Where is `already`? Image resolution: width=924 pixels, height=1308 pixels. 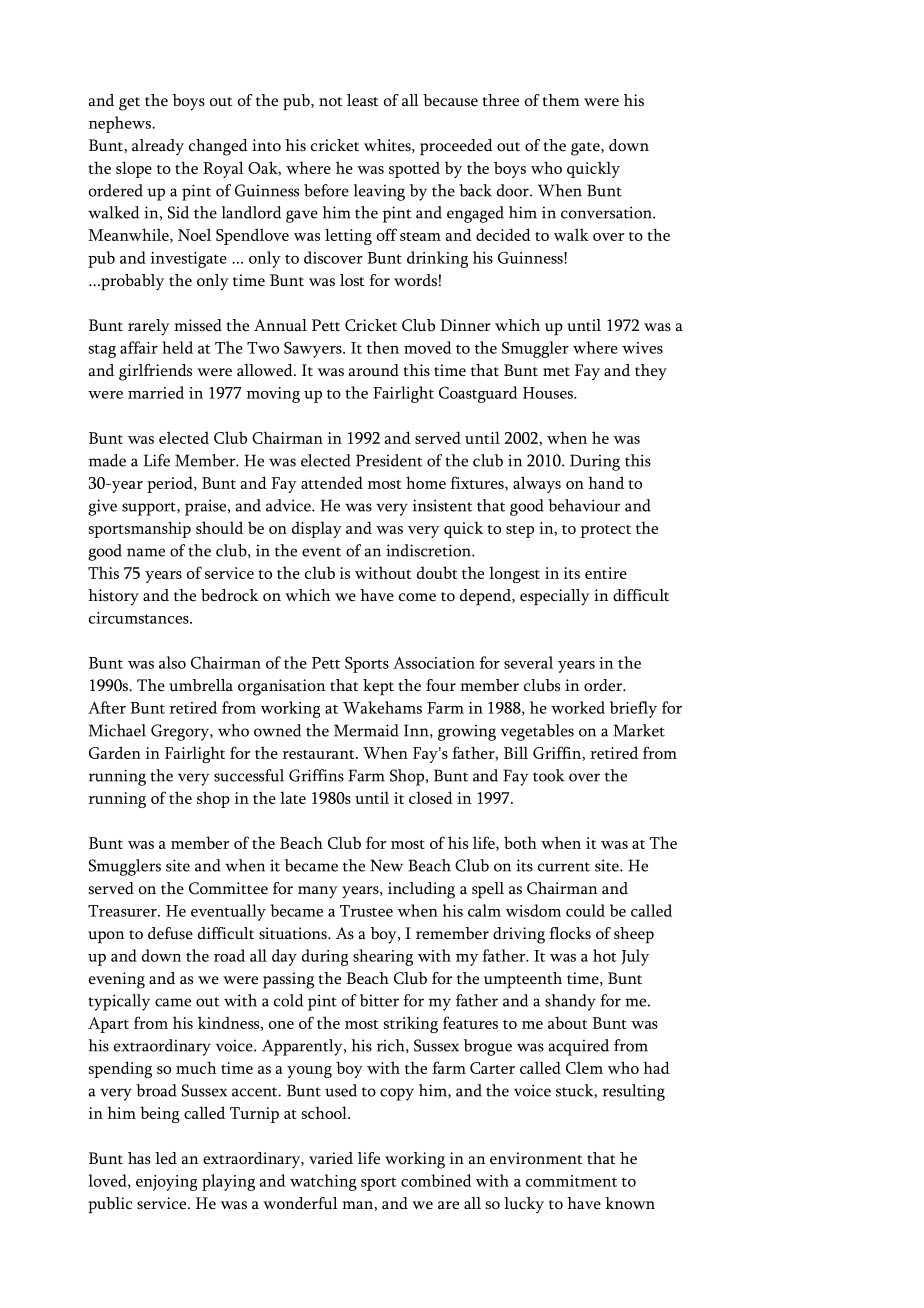 already is located at coordinates (158, 147).
